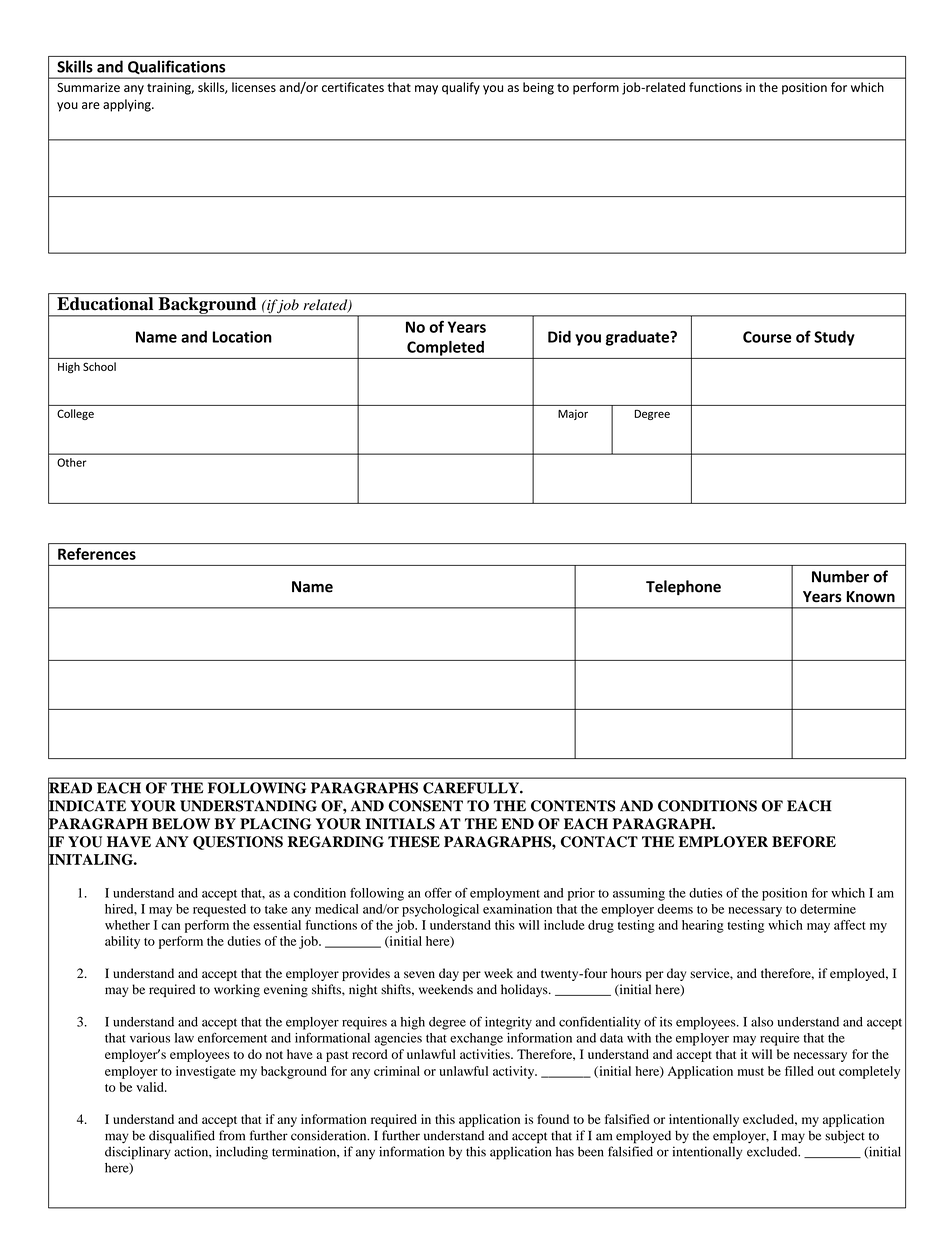  Describe the element at coordinates (461, 88) in the document. I see `qualify` at that location.
